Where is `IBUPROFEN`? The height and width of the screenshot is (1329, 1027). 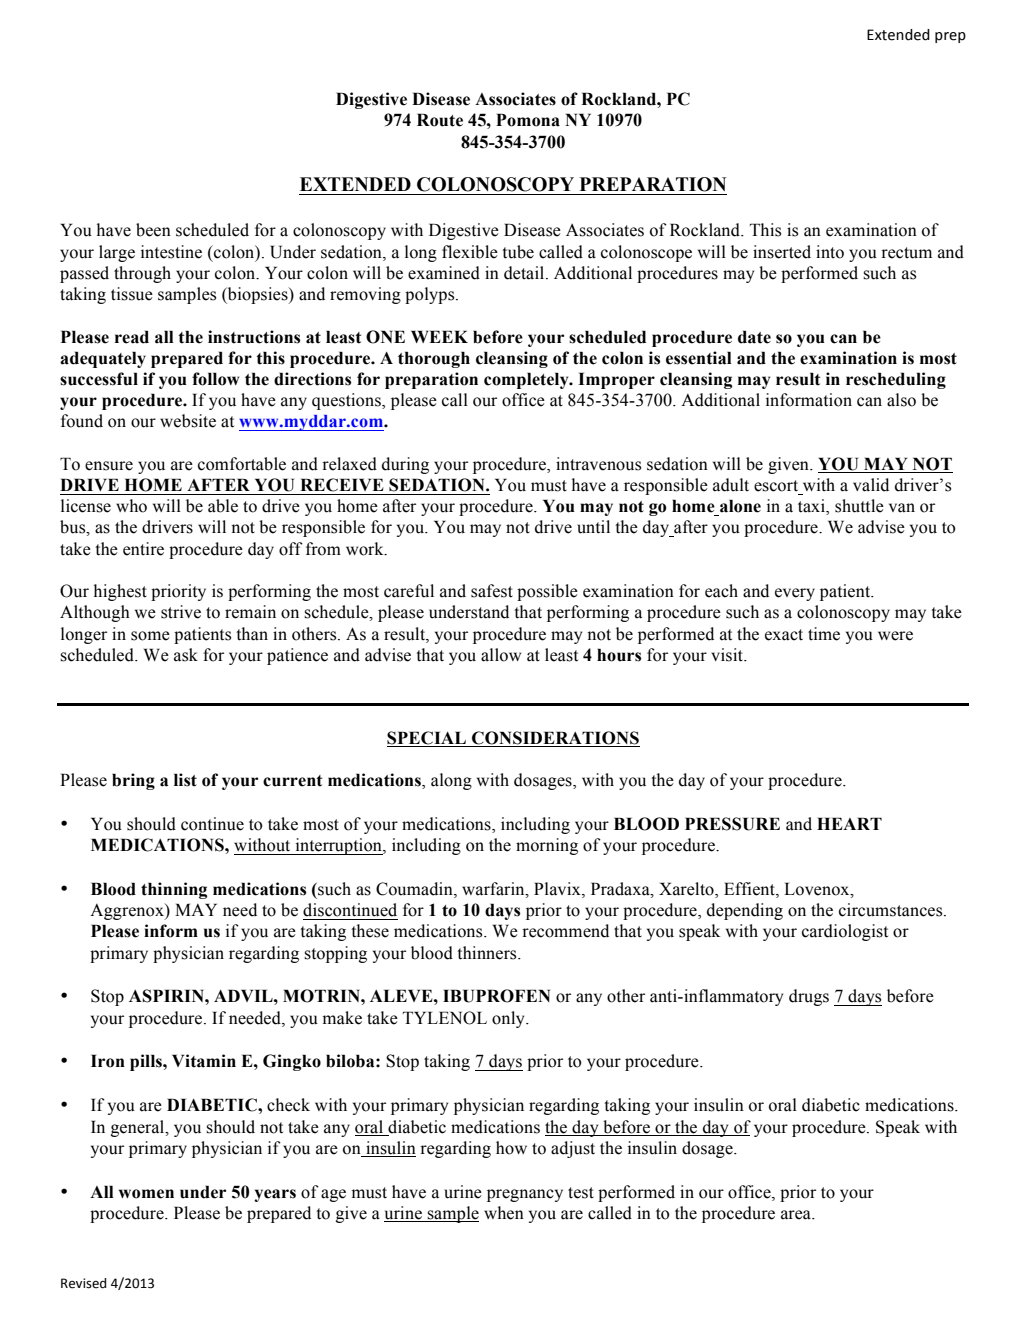 IBUPROFEN is located at coordinates (496, 996).
